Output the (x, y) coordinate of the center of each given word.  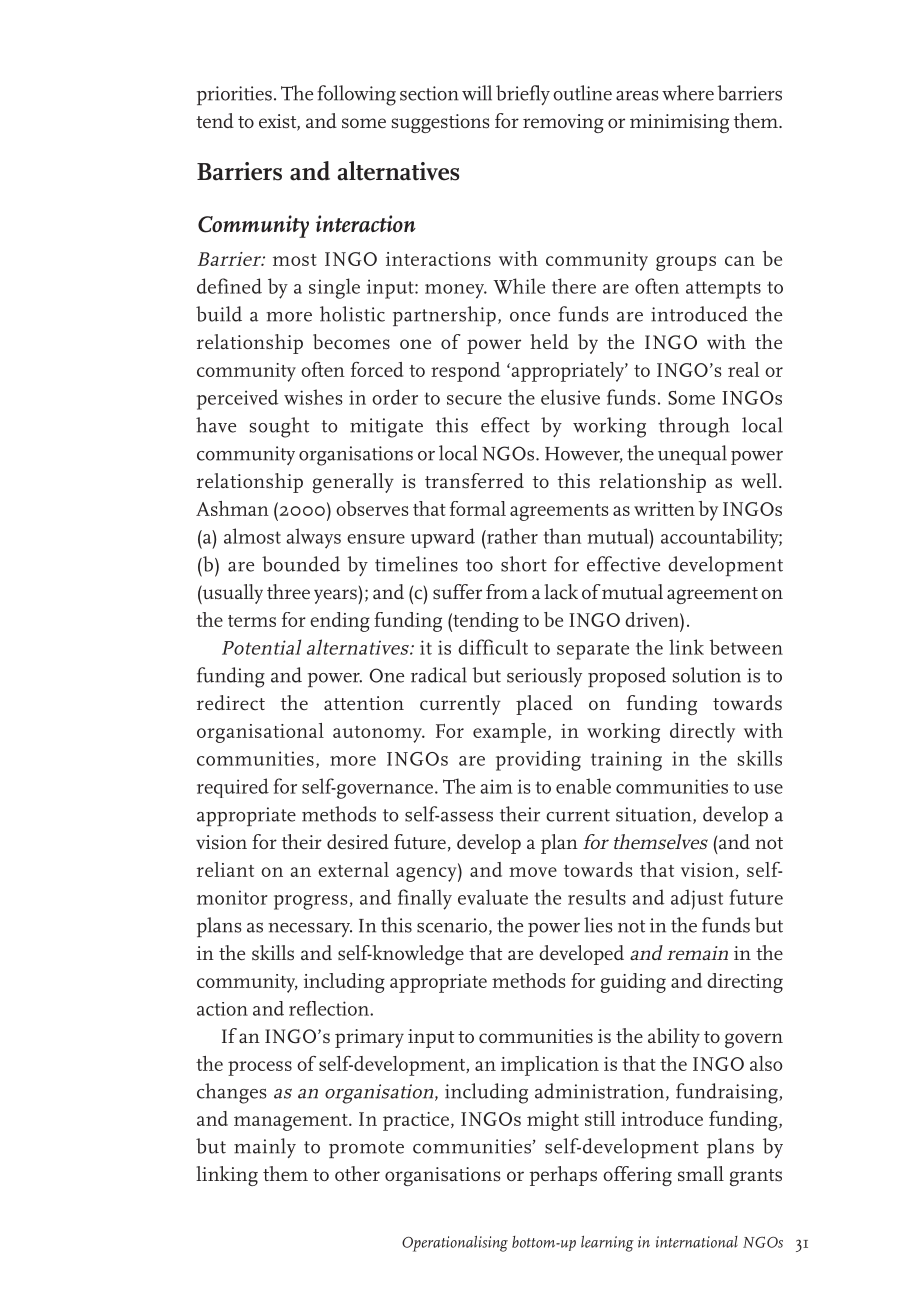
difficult (493, 647)
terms (252, 621)
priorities (234, 95)
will (477, 93)
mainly (265, 1148)
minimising (679, 123)
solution (707, 675)
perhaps (563, 1176)
